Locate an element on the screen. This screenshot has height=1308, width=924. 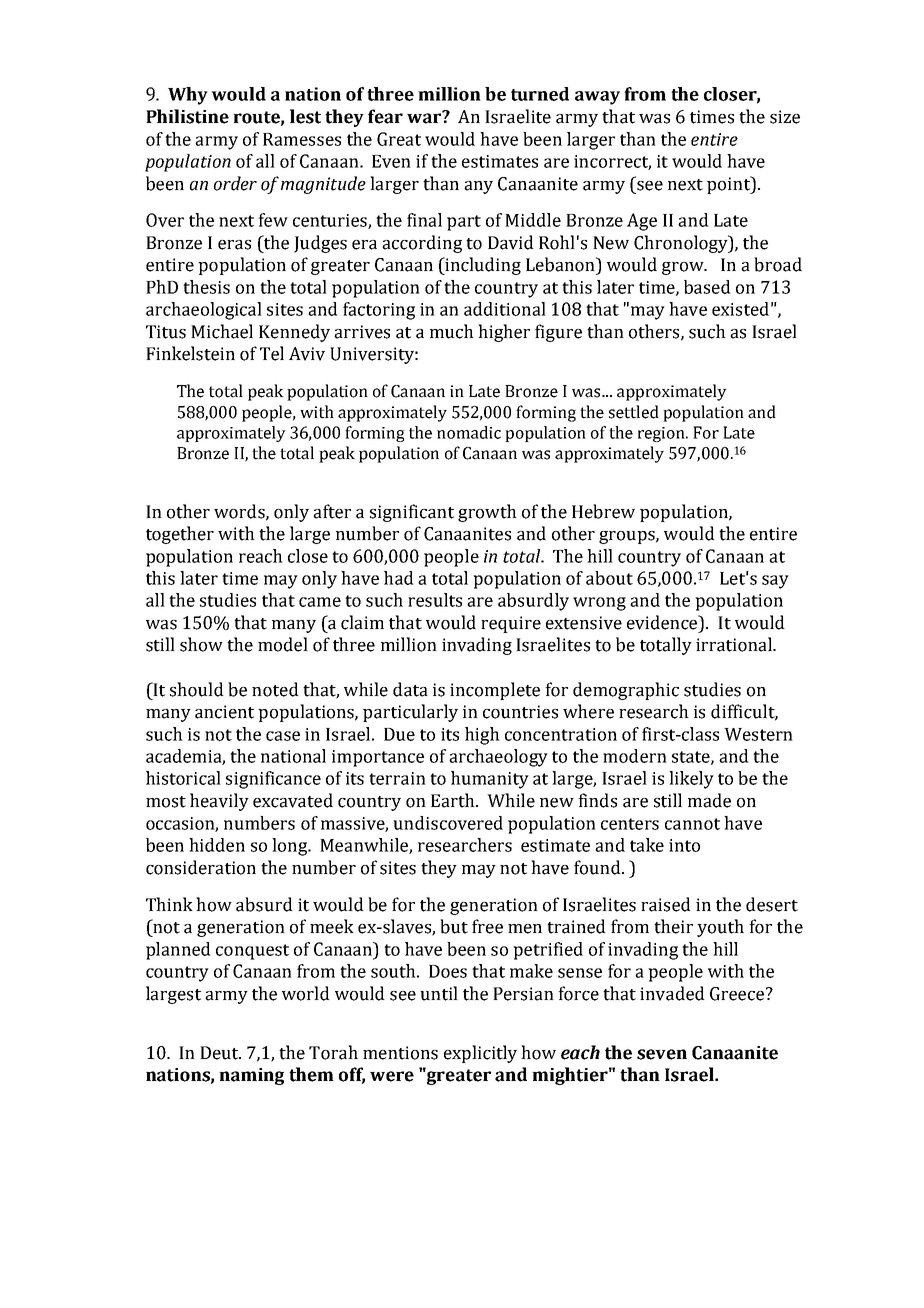
Deut is located at coordinates (220, 1053).
